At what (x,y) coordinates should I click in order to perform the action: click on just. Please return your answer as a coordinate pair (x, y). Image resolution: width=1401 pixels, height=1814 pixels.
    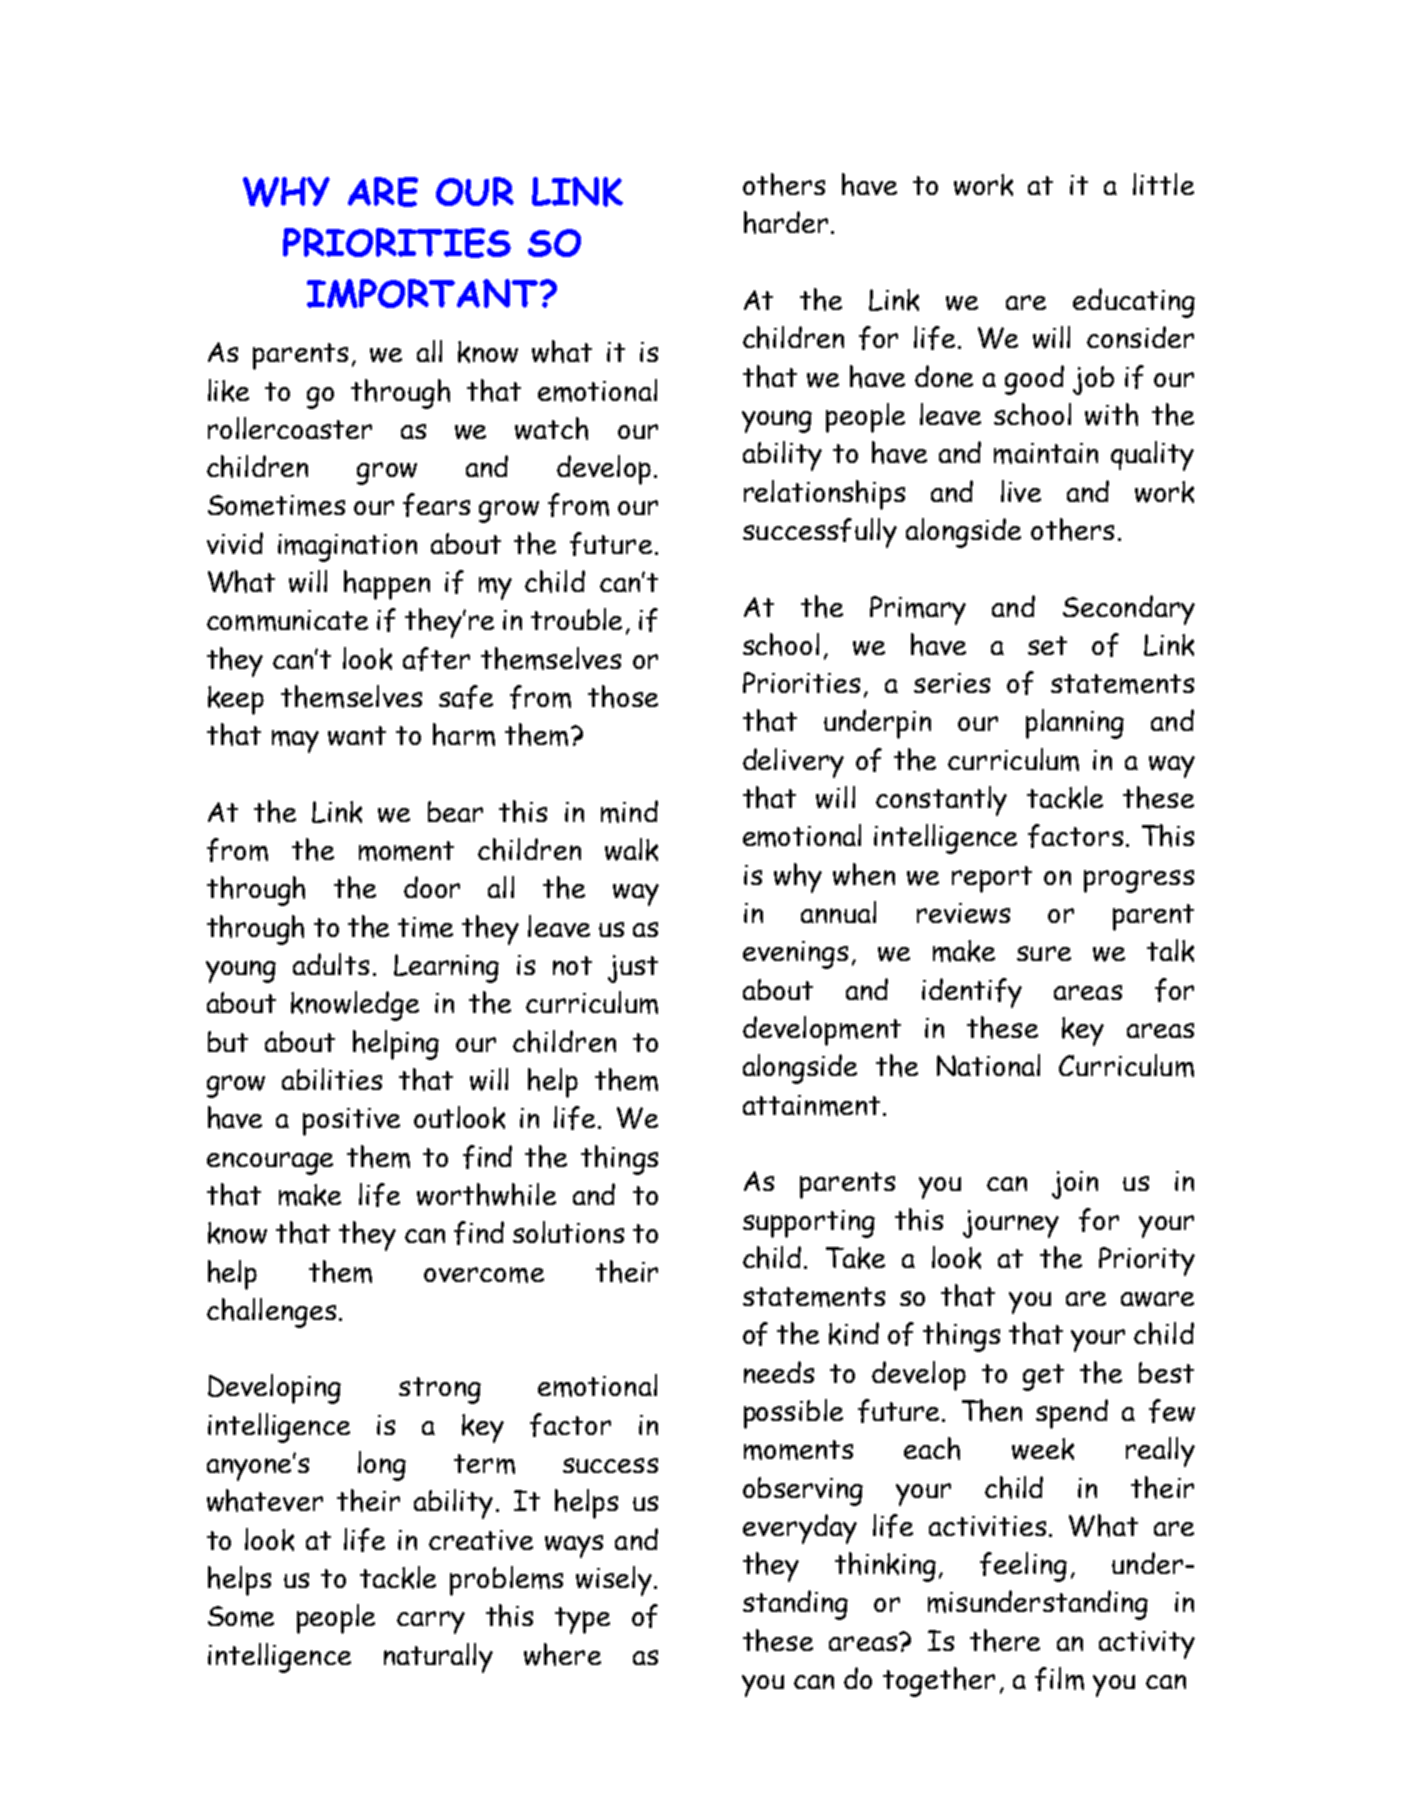
    Looking at the image, I should click on (633, 969).
